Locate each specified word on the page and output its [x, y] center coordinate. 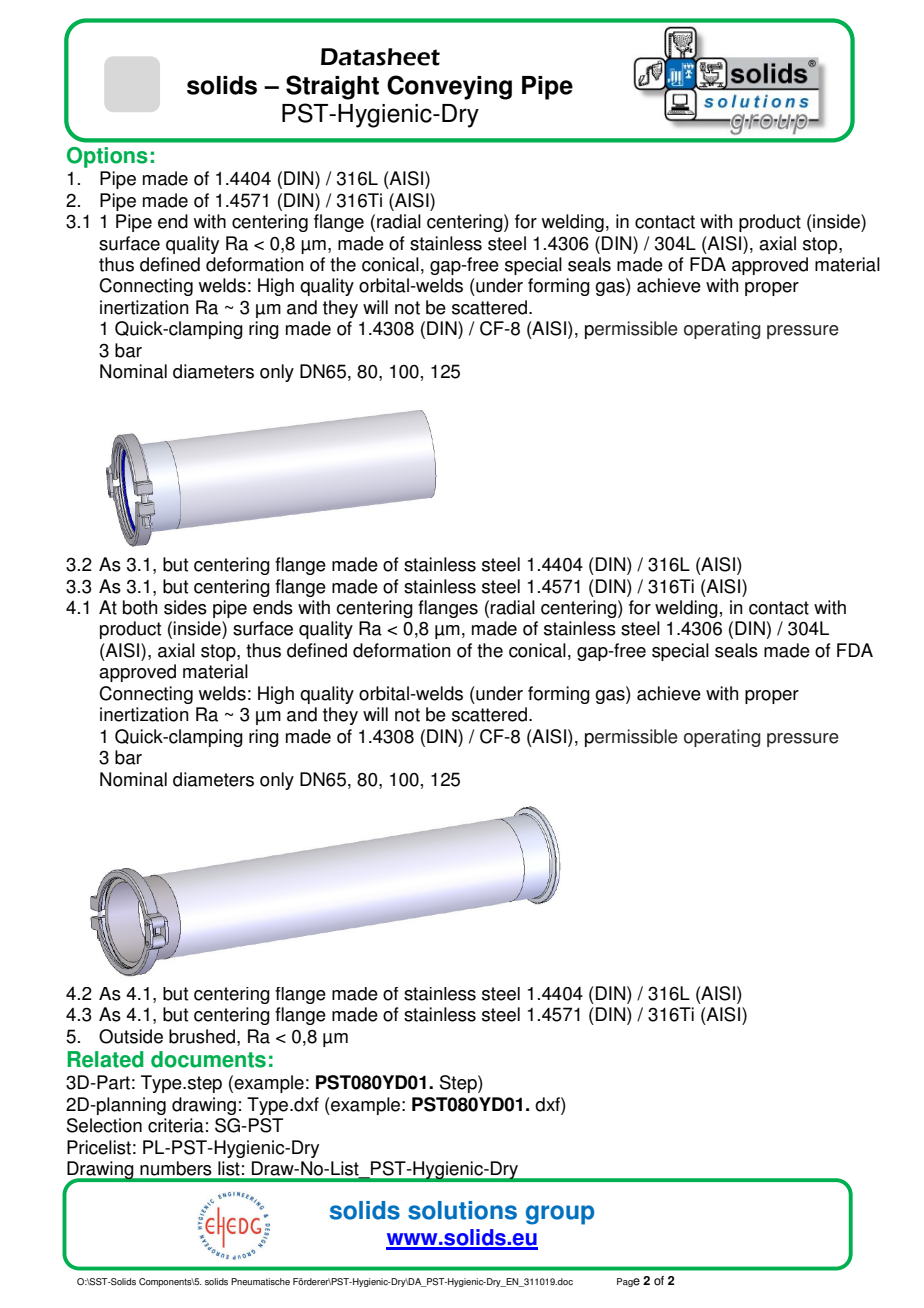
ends [273, 607]
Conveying [449, 87]
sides [185, 607]
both [140, 607]
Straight [332, 87]
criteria [176, 1125]
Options [107, 157]
